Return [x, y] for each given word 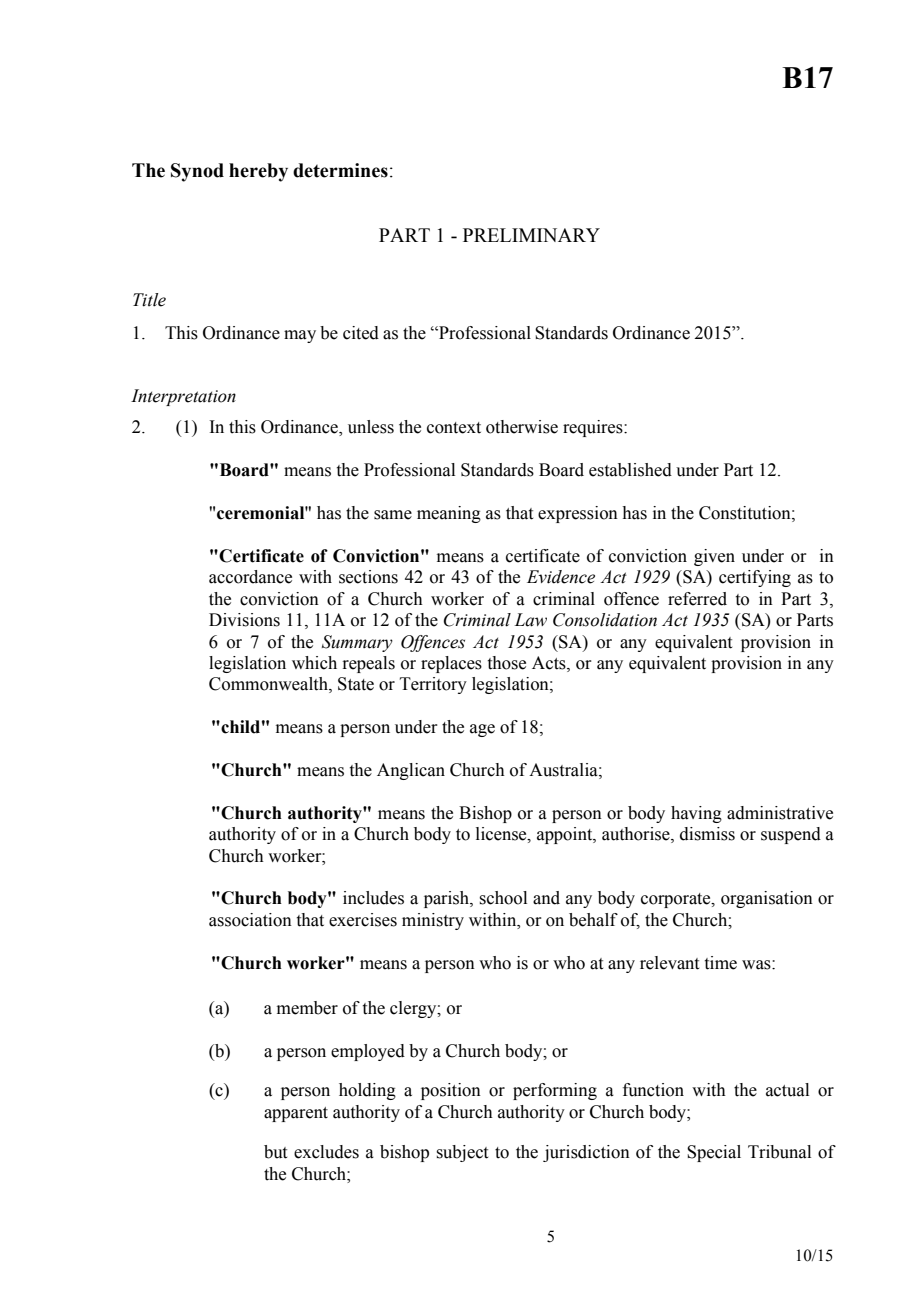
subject [462, 1153]
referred [697, 599]
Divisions [244, 620]
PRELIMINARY [531, 235]
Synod [197, 172]
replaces [451, 664]
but [275, 1152]
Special [714, 1153]
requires [594, 428]
